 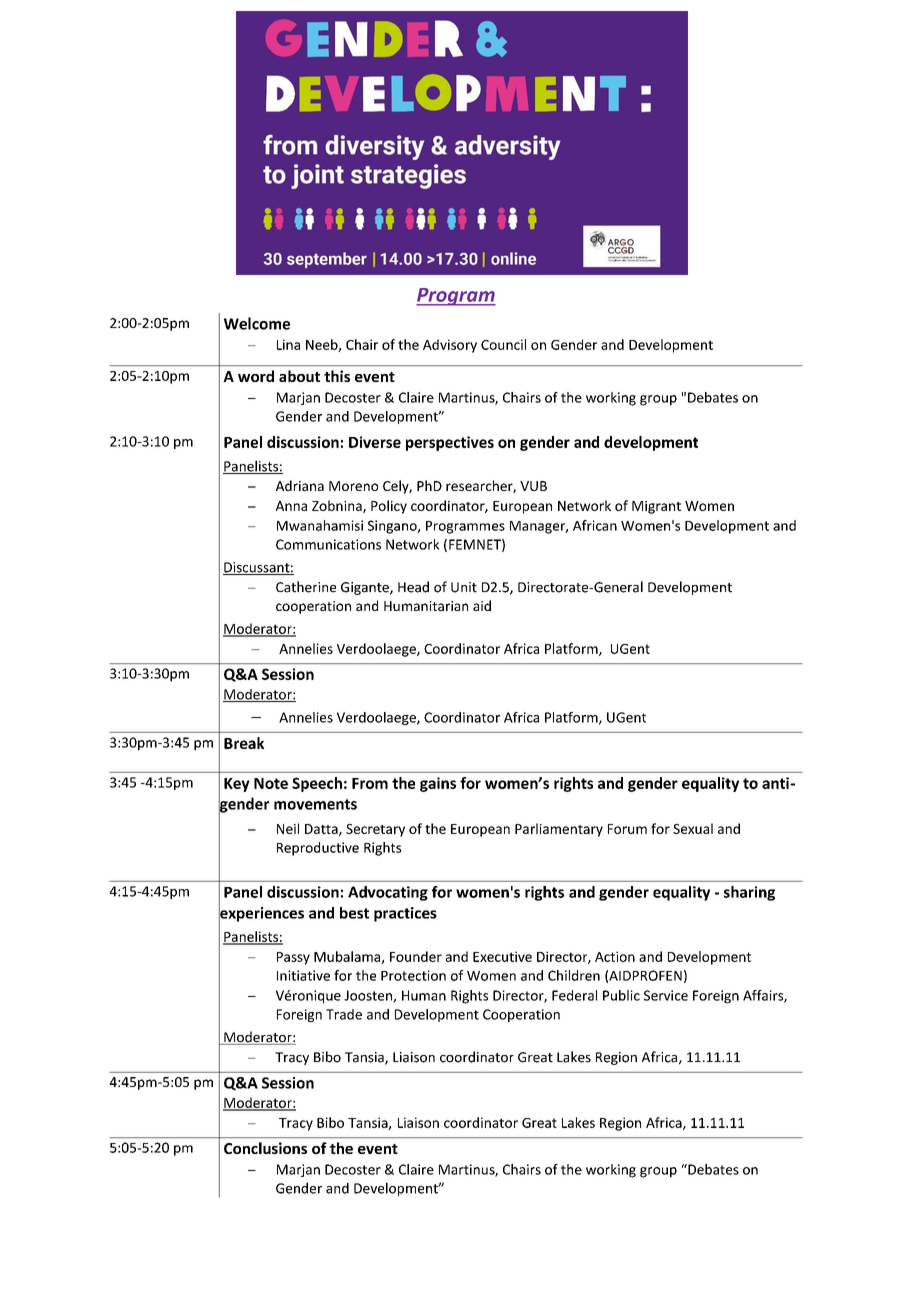 I want to click on Conclusions, so click(x=265, y=1148).
